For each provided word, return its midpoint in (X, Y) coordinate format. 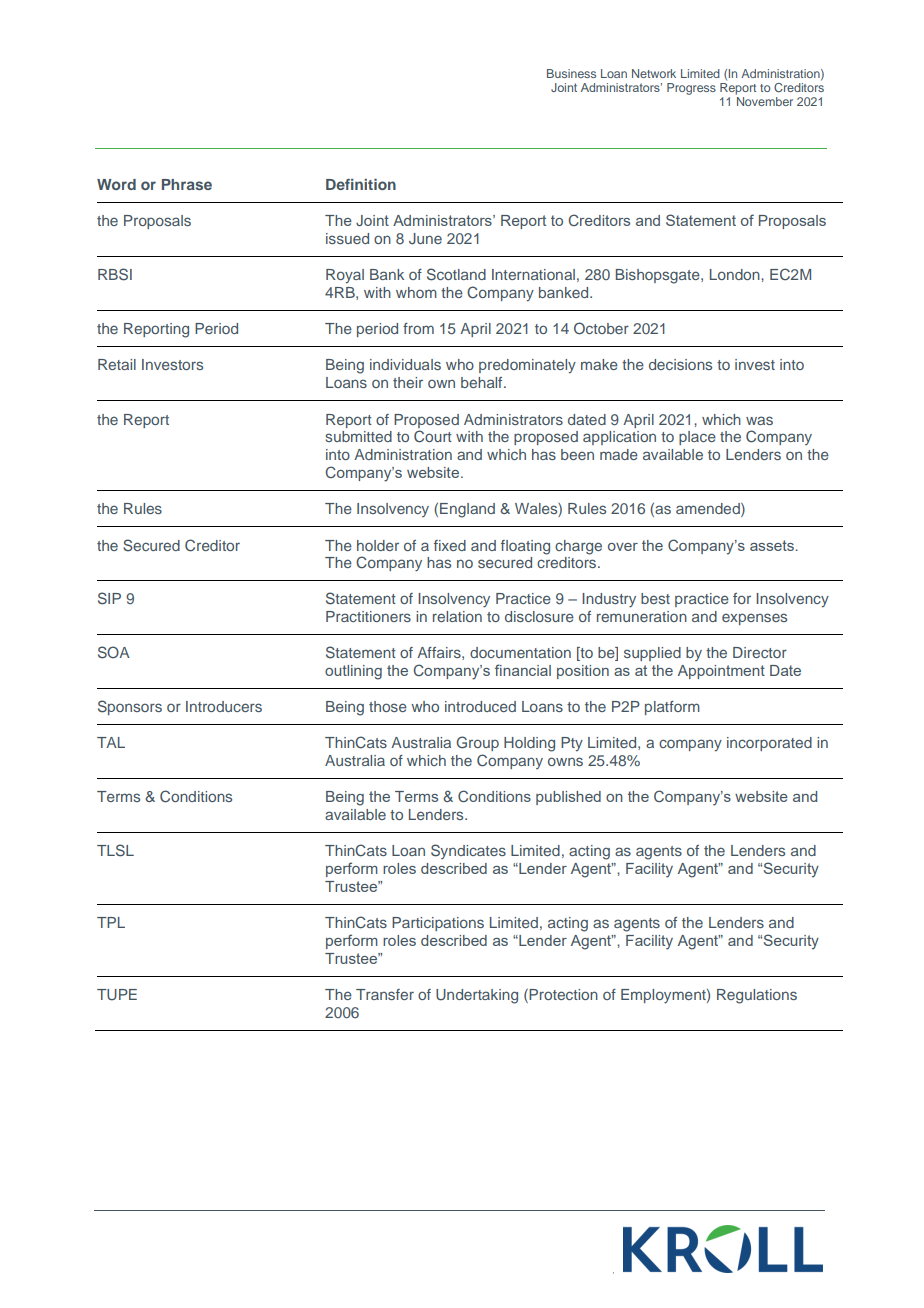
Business (571, 73)
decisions (680, 364)
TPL (111, 922)
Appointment (721, 672)
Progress (691, 89)
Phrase (187, 184)
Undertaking (477, 996)
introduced (480, 706)
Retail (117, 364)
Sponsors (130, 707)
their (408, 382)
